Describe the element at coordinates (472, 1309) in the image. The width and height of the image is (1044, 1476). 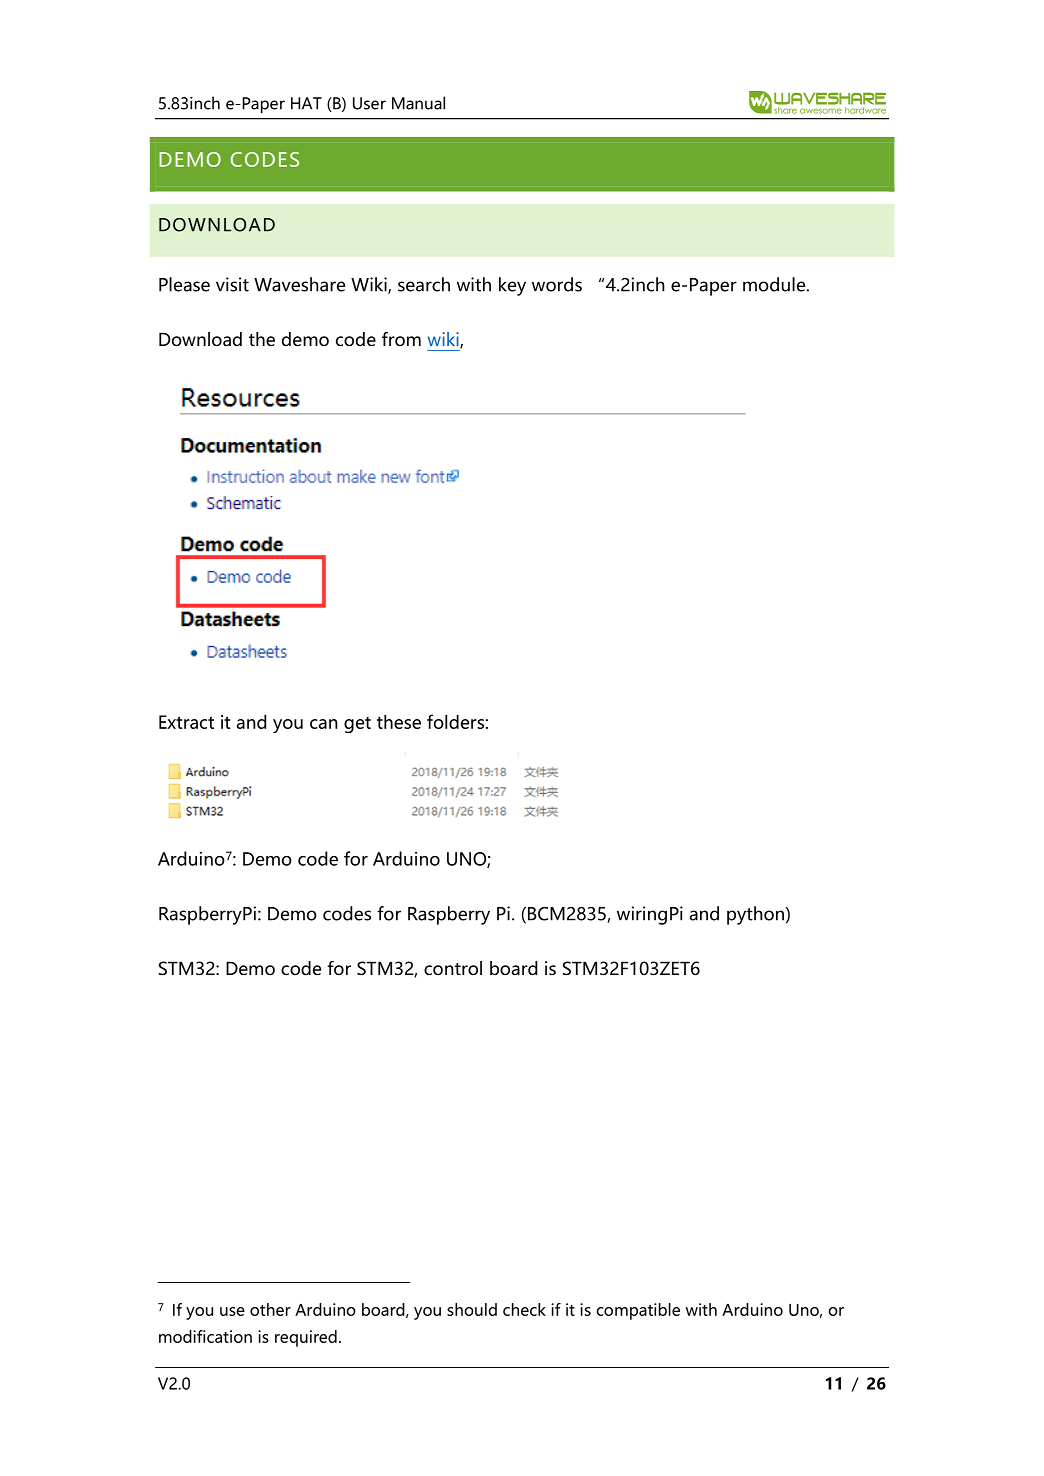
I see `should` at that location.
